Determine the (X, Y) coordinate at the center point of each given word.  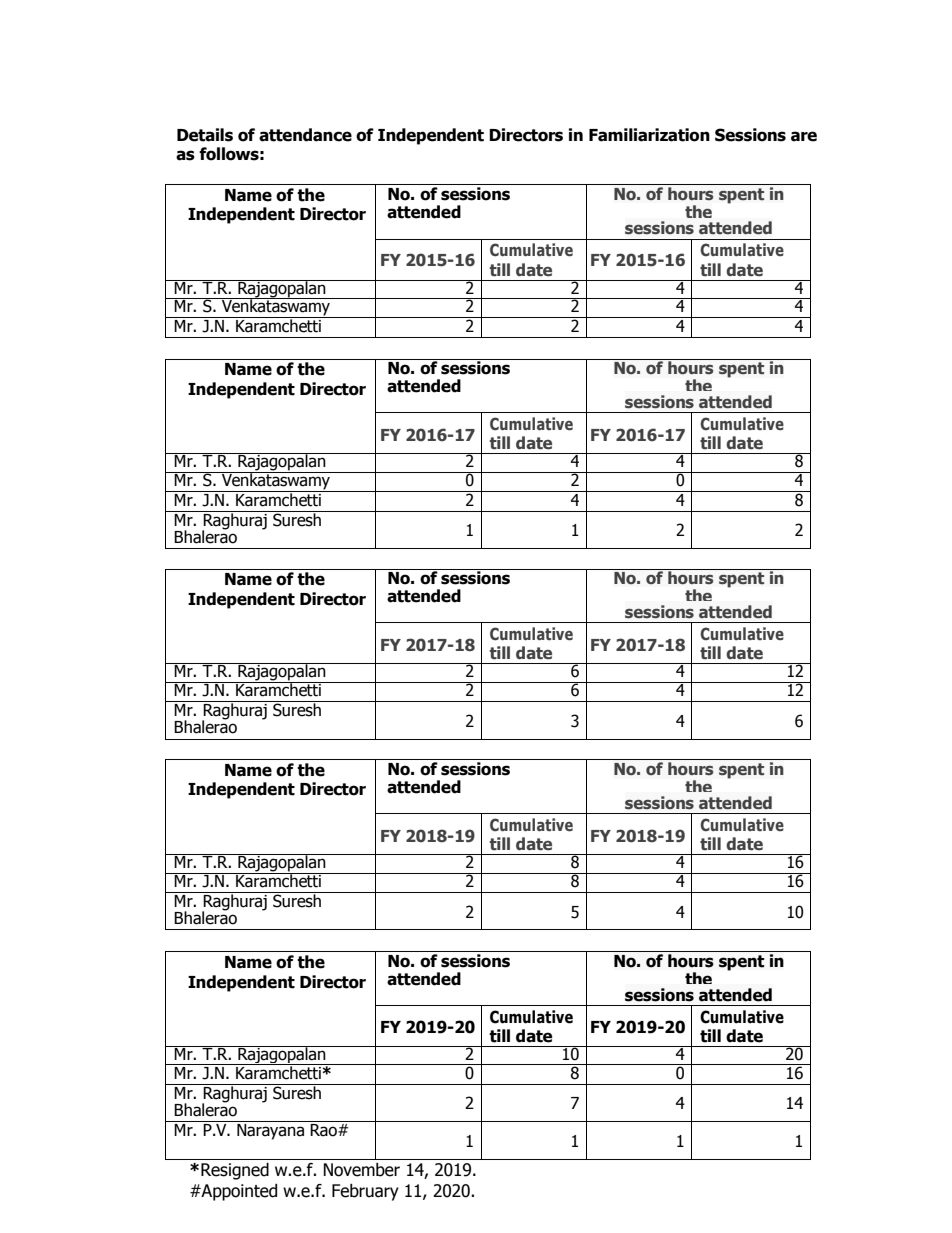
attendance (305, 135)
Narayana (270, 1132)
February (365, 1192)
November (361, 1170)
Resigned (235, 1171)
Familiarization (649, 135)
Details (205, 135)
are (804, 136)
